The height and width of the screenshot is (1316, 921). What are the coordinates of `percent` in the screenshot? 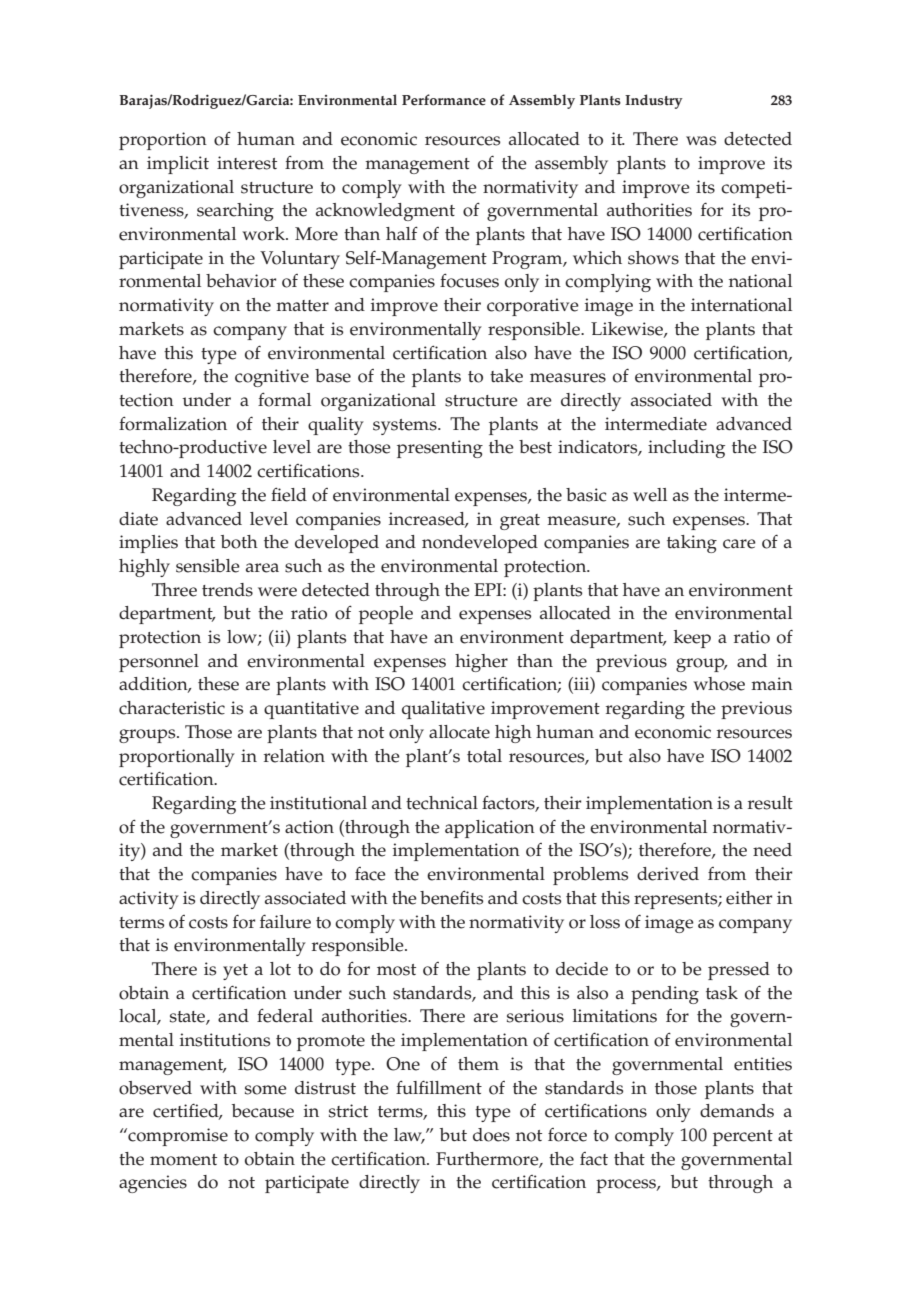 It's located at (743, 1138).
